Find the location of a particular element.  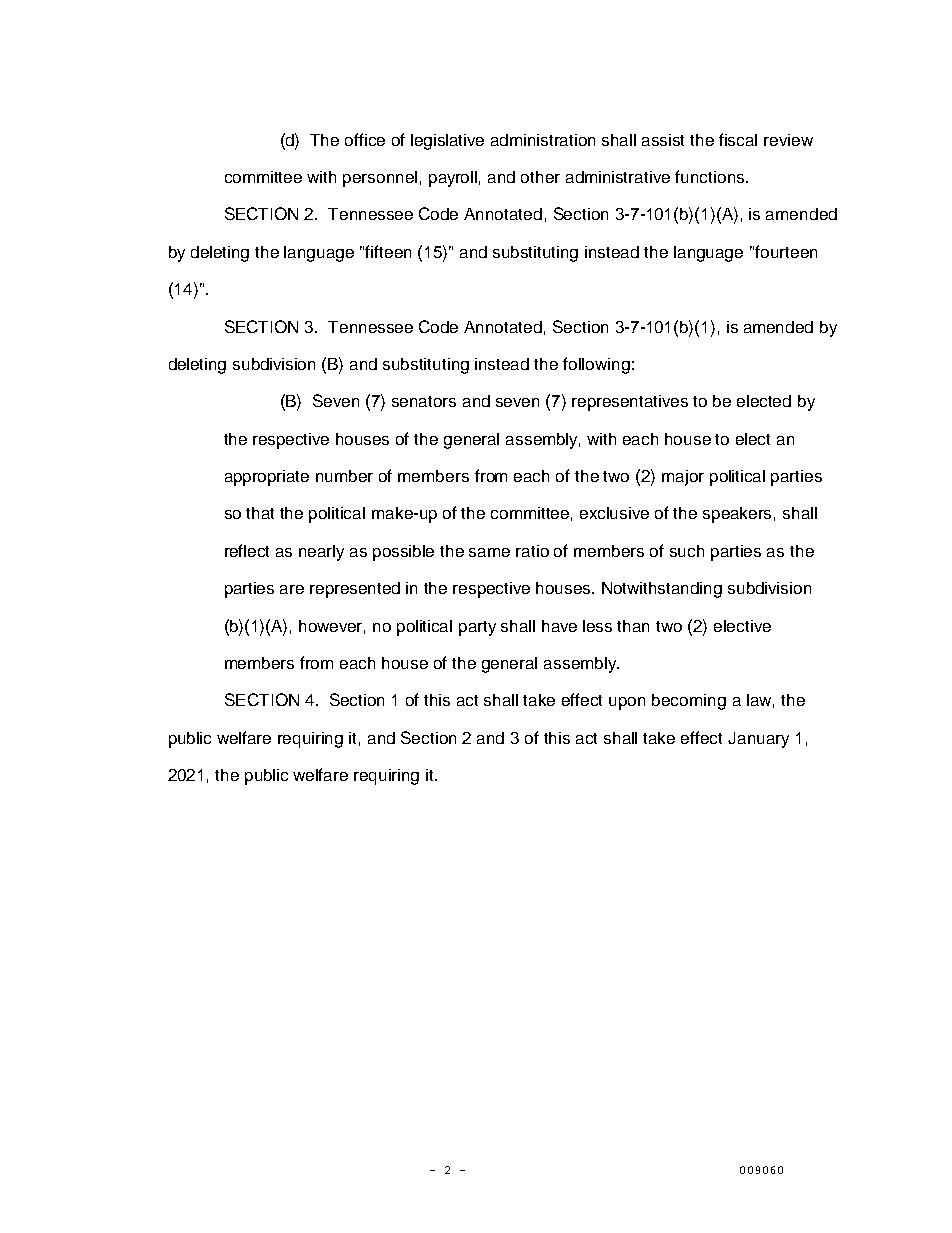

fiscal is located at coordinates (738, 139).
